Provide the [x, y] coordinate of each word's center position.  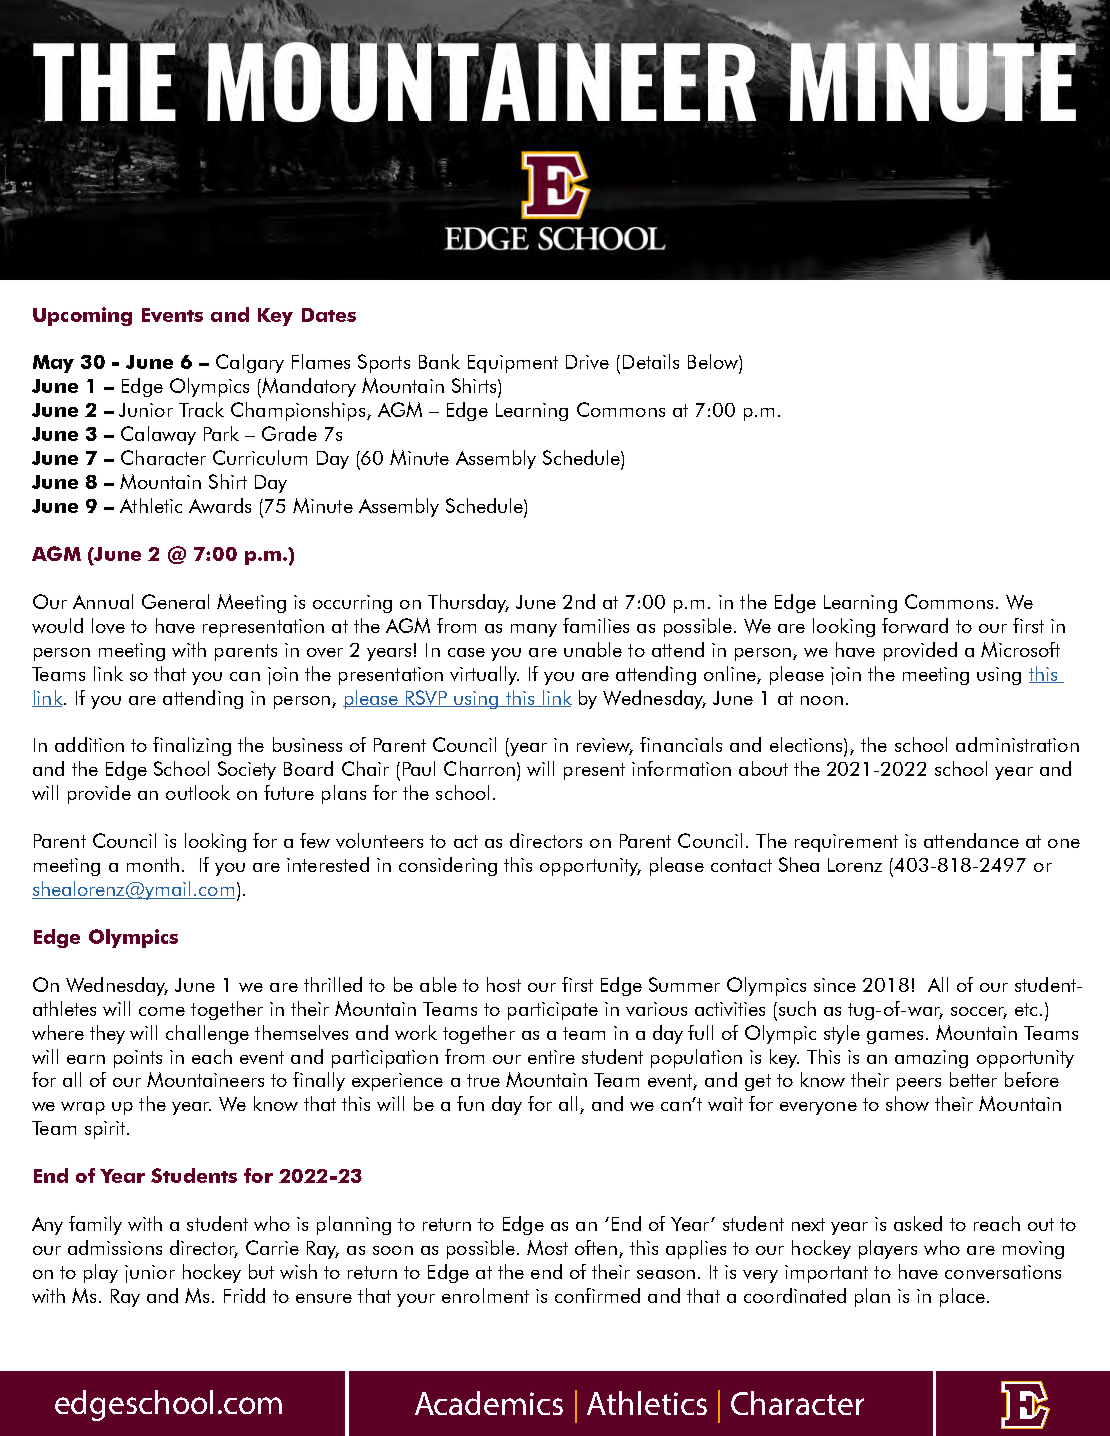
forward [915, 625]
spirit [106, 1130]
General [175, 601]
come [162, 1011]
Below [714, 361]
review [605, 746]
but [261, 1271]
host [504, 984]
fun [470, 1103]
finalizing [192, 746]
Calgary [250, 363]
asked [918, 1223]
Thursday [468, 603]
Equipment [513, 364]
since [835, 985]
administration [1017, 744]
